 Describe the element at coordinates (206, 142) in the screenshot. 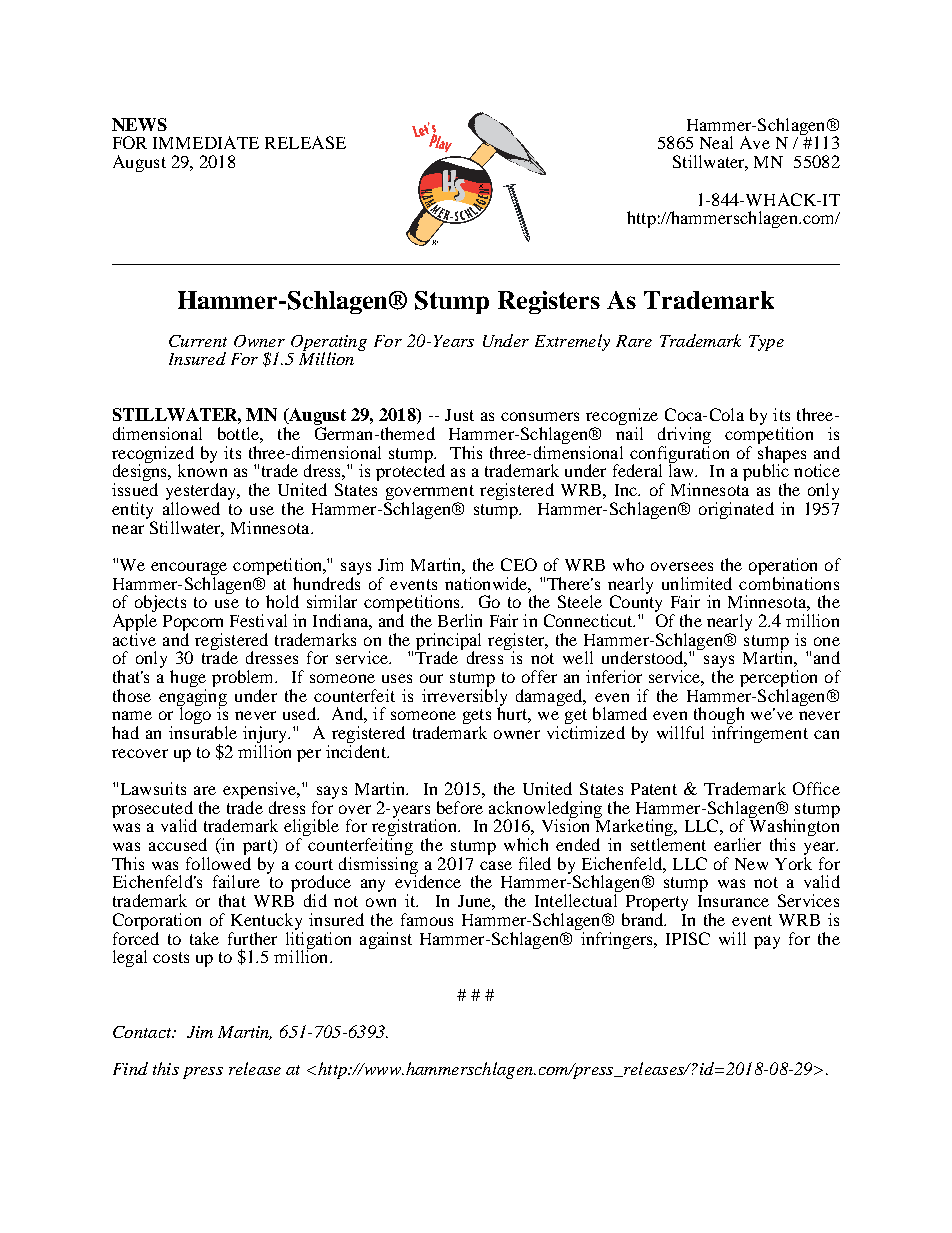

I see `IMMEDIATE` at that location.
